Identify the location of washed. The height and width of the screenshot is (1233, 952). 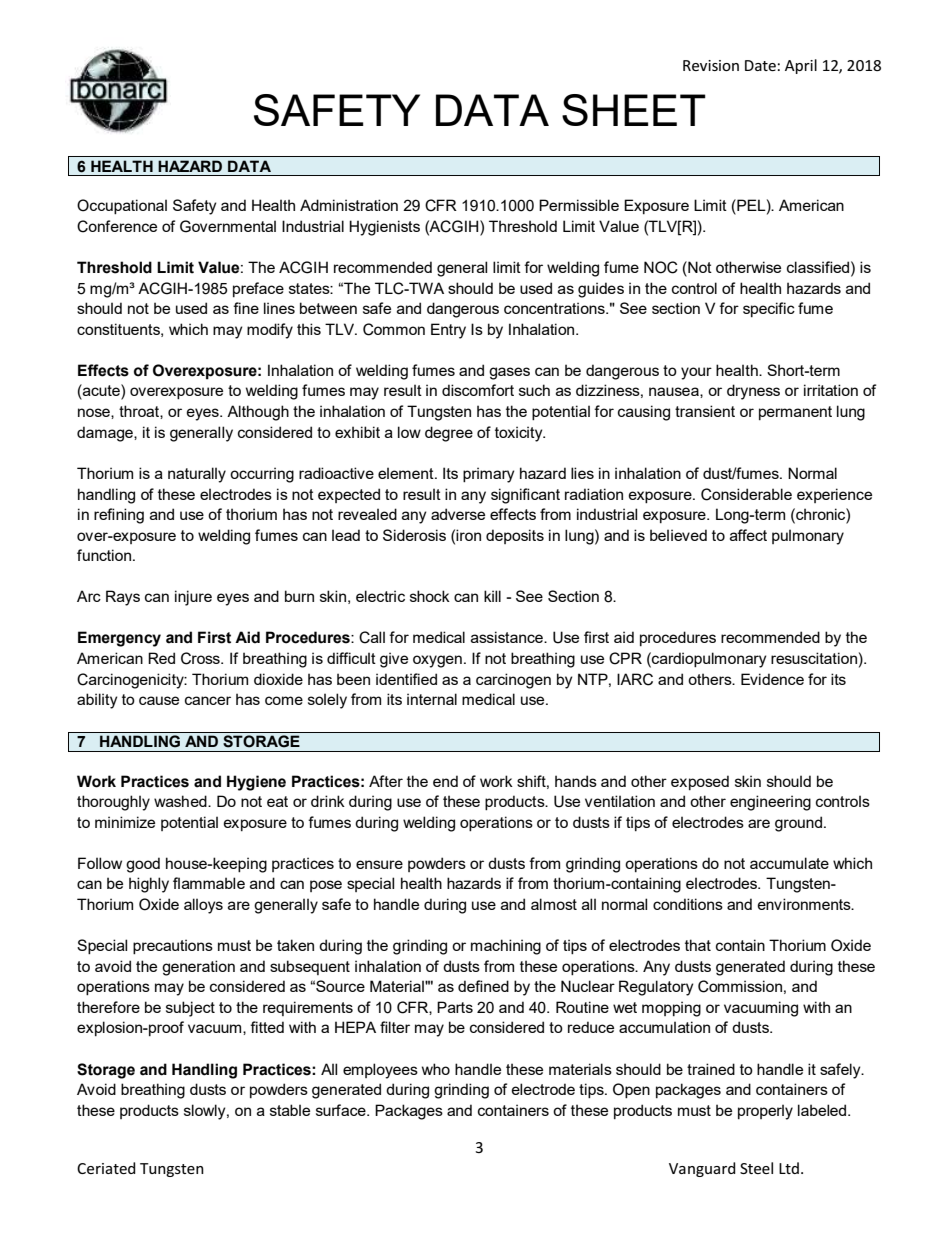
(181, 801).
